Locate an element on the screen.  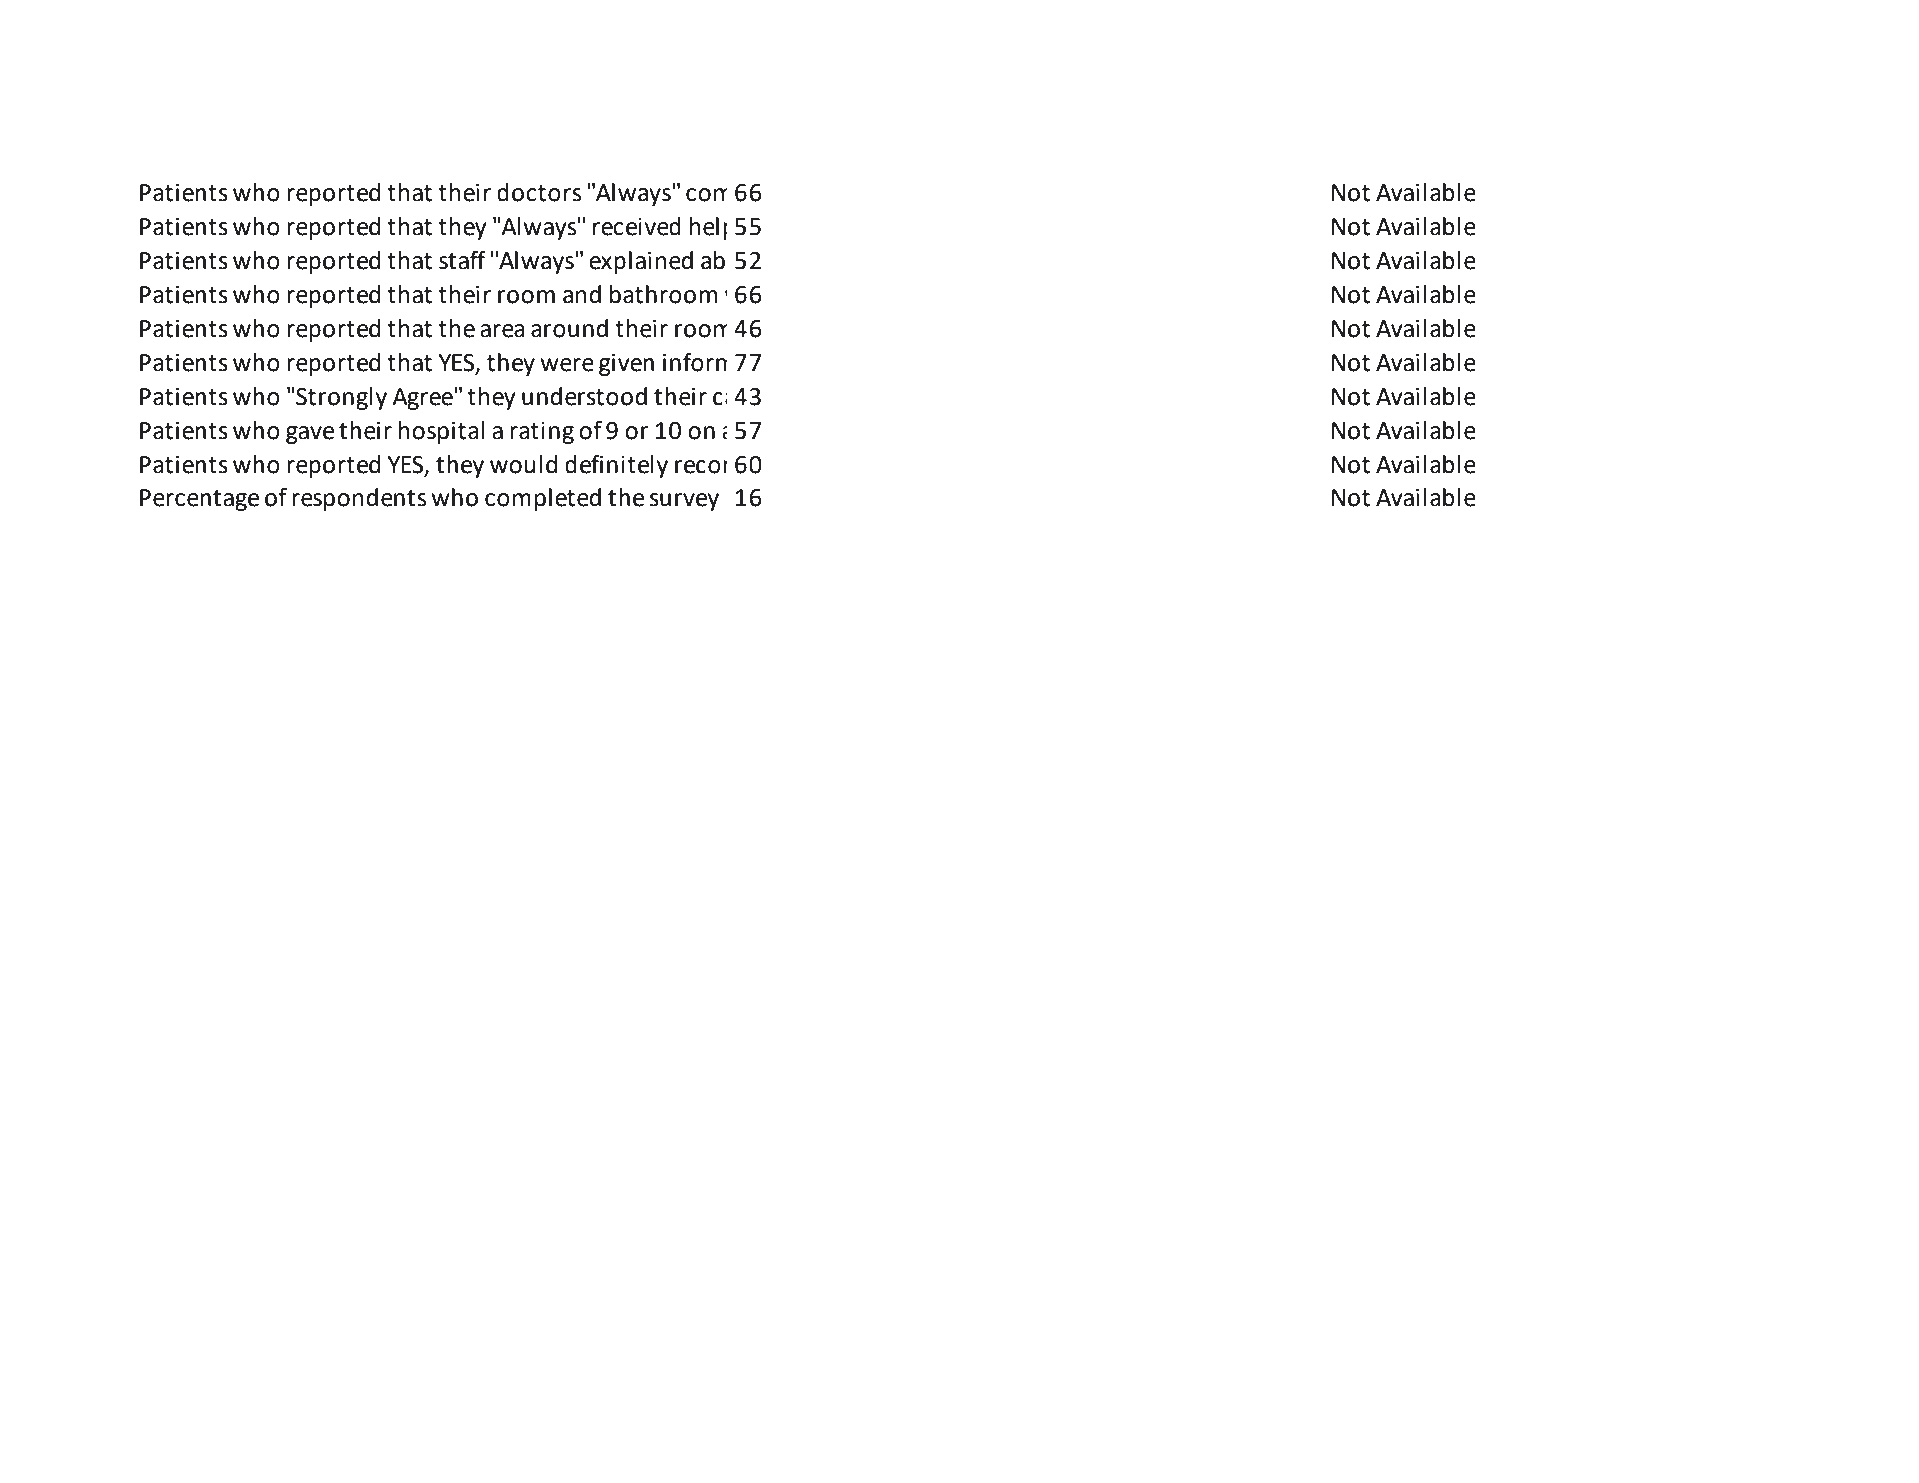
staff is located at coordinates (462, 260).
